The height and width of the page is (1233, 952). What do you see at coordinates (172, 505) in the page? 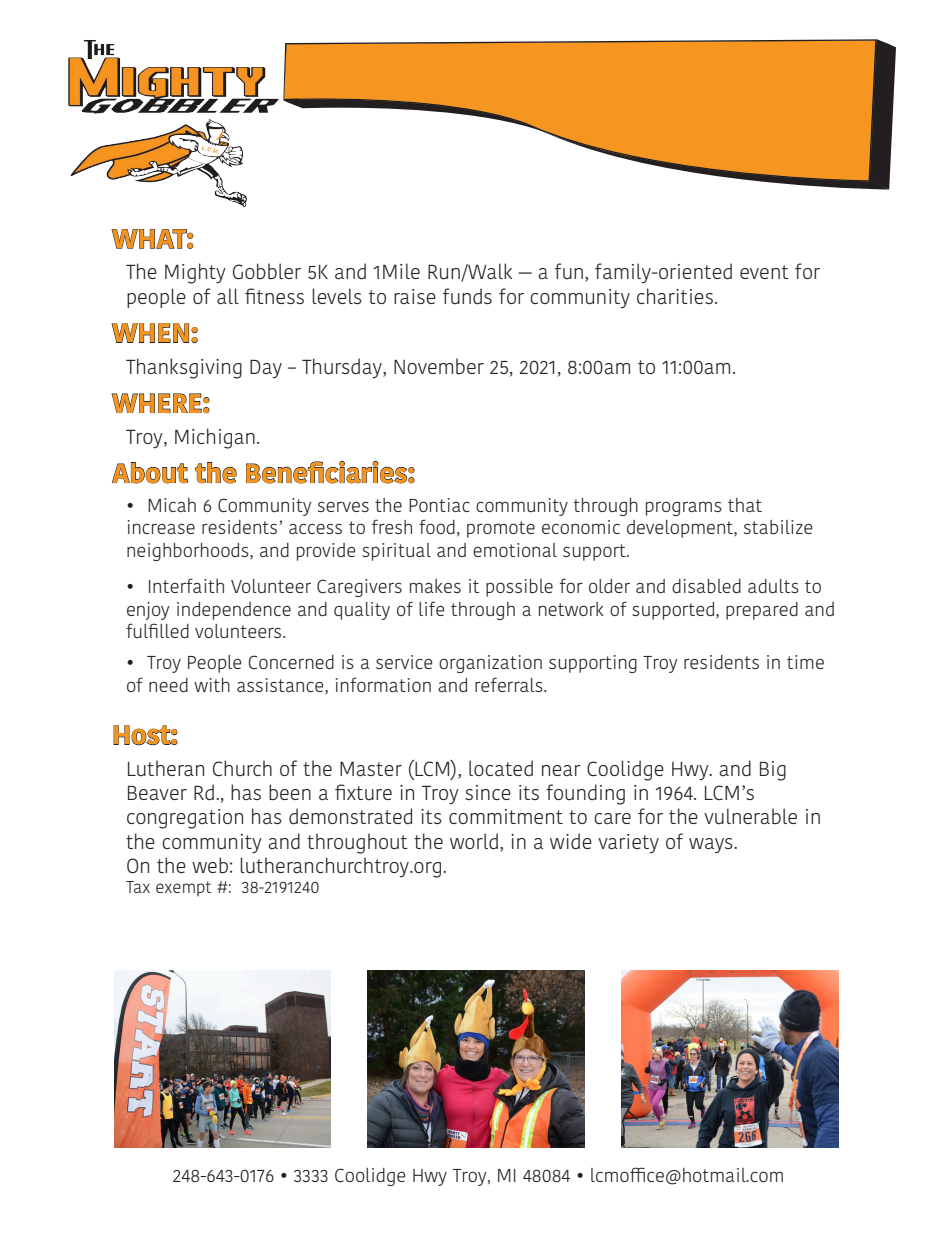
I see `Micah` at bounding box center [172, 505].
